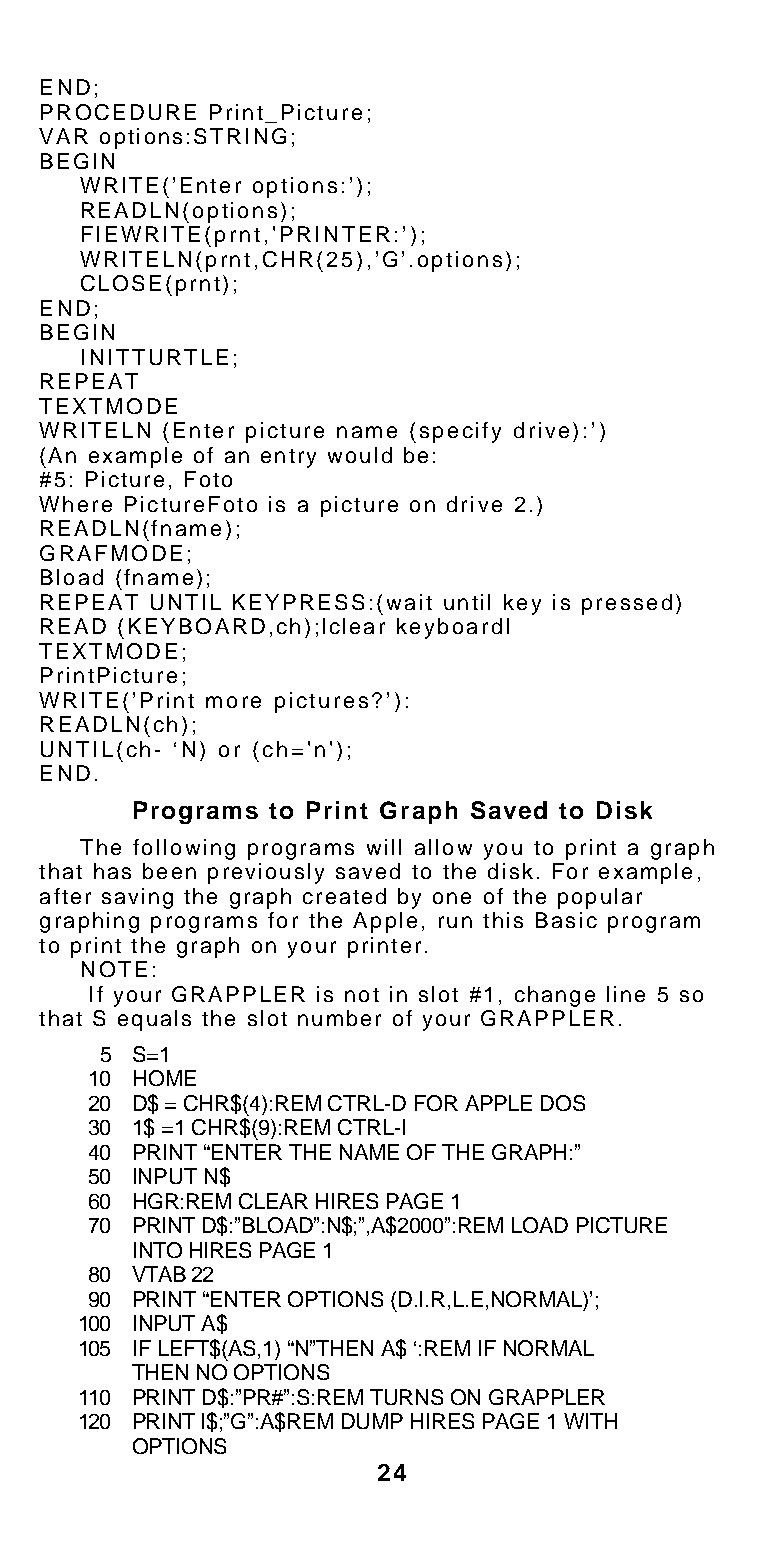  What do you see at coordinates (75, 504) in the image?
I see `Where` at bounding box center [75, 504].
